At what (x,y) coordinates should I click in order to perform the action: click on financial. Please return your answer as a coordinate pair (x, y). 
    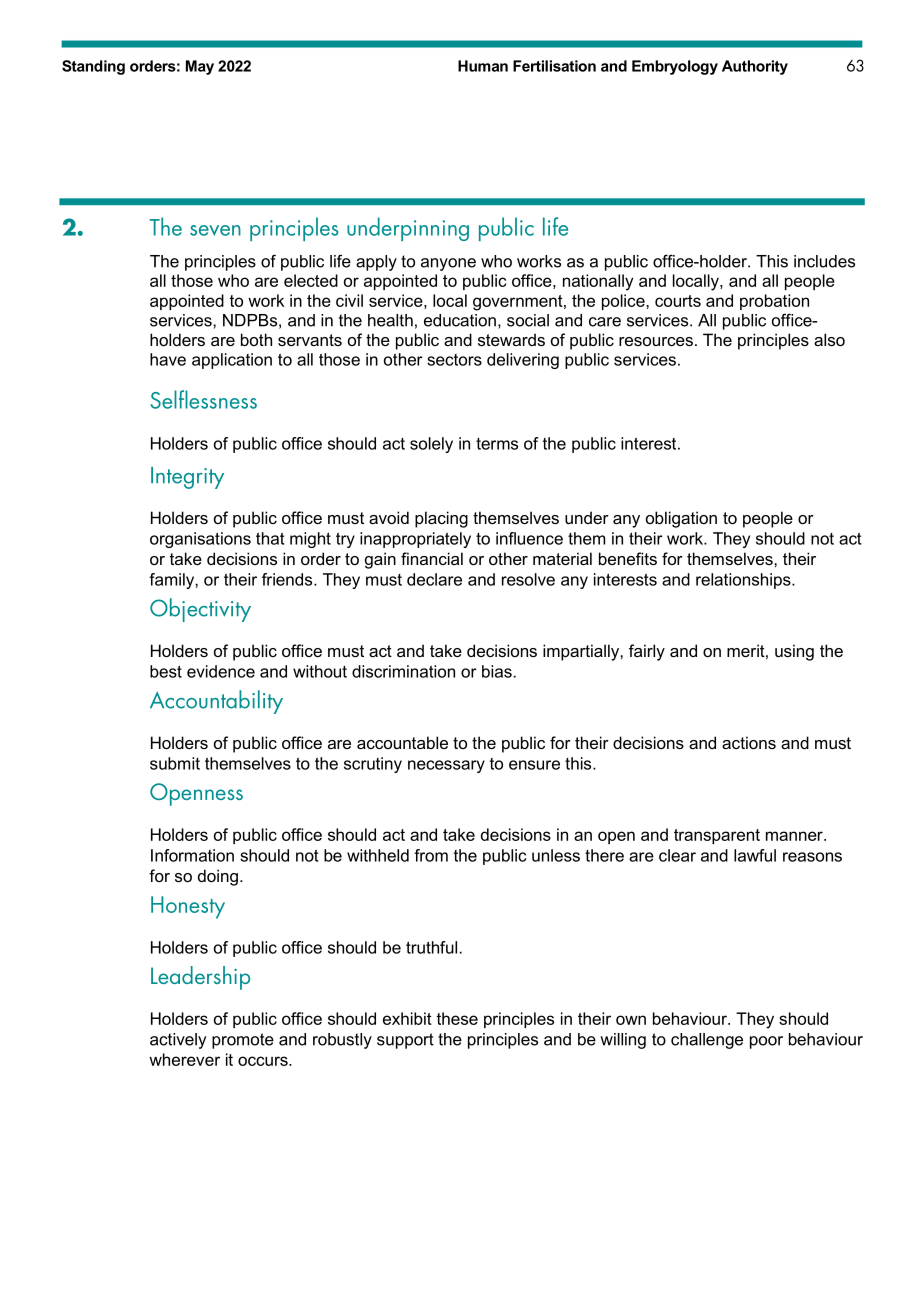
    Looking at the image, I should click on (432, 558).
